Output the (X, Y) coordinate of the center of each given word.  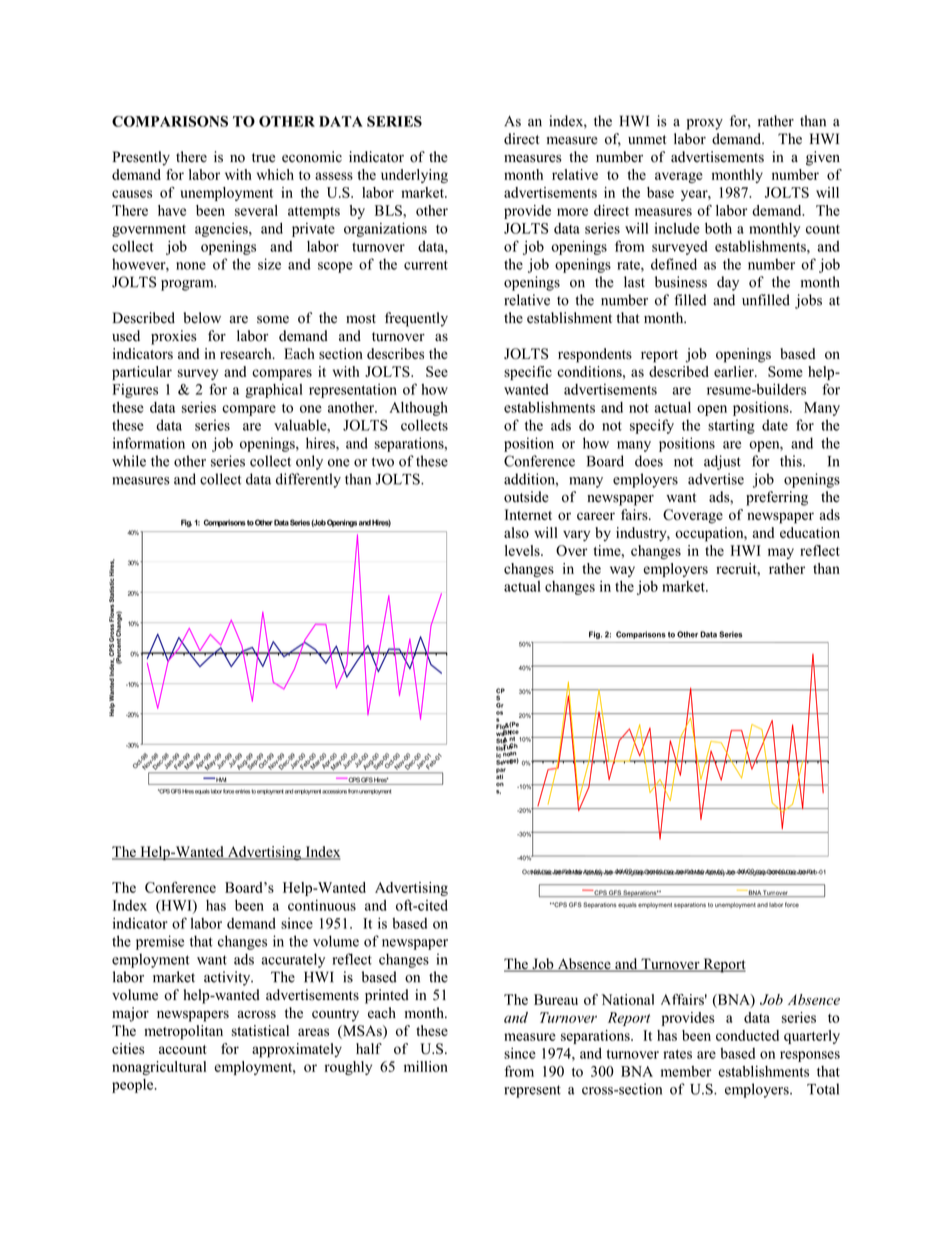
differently (308, 480)
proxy (705, 124)
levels (523, 550)
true (263, 158)
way (622, 571)
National (628, 999)
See (437, 371)
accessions (334, 791)
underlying (414, 176)
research (247, 353)
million (426, 1066)
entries (242, 791)
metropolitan (183, 1032)
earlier (735, 371)
